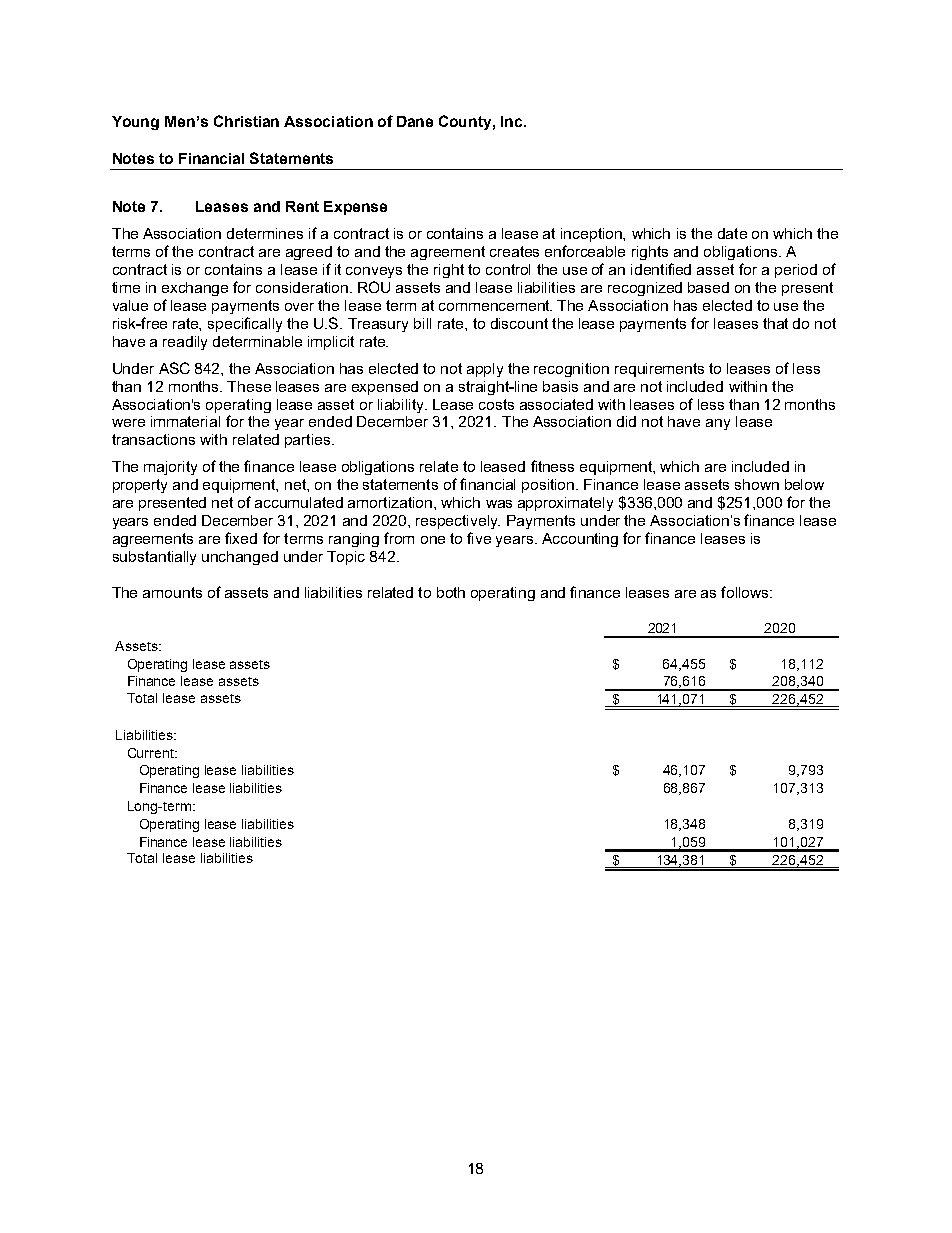  What do you see at coordinates (775, 323) in the screenshot?
I see `that` at bounding box center [775, 323].
